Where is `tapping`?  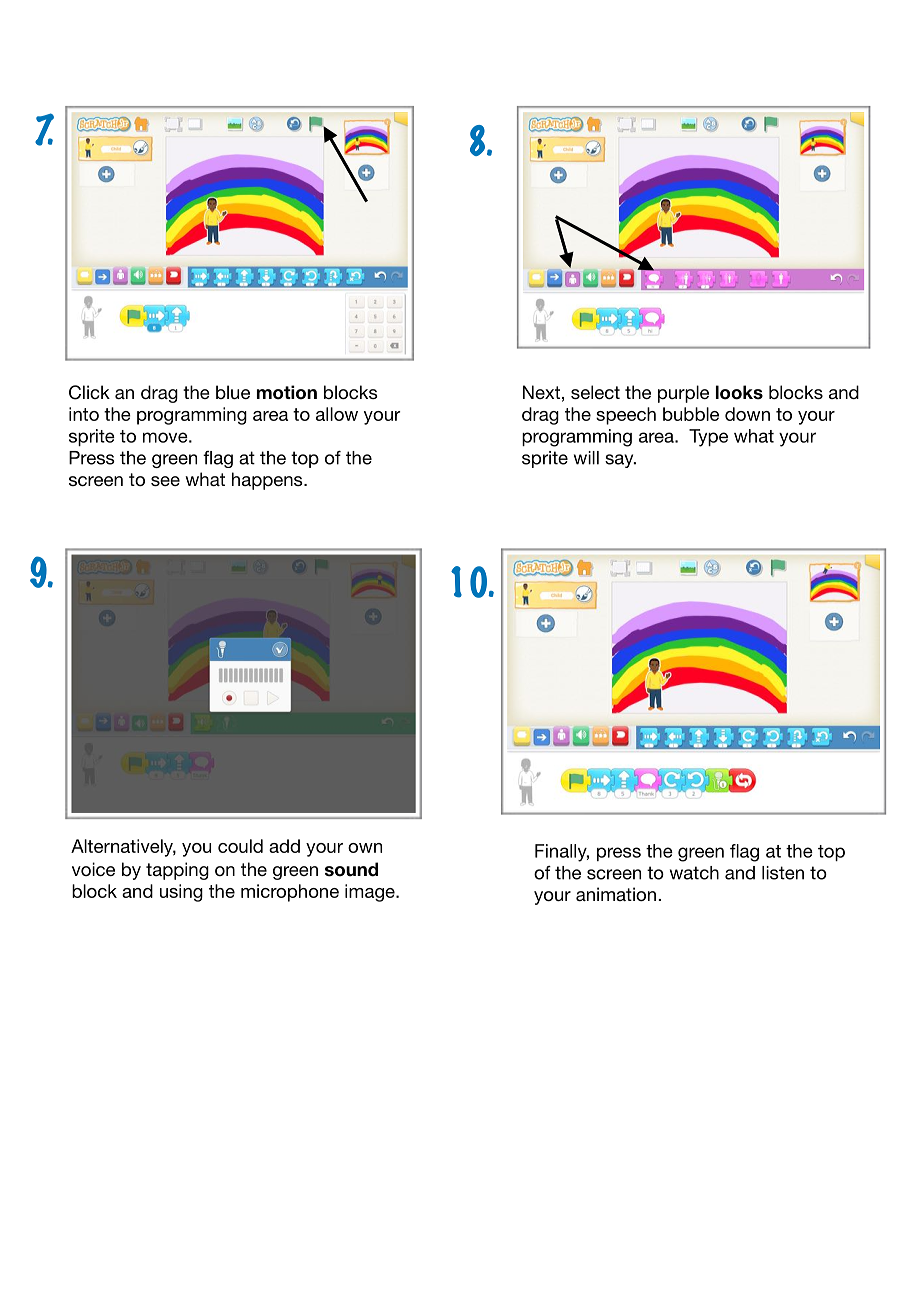
tapping is located at coordinates (177, 871).
